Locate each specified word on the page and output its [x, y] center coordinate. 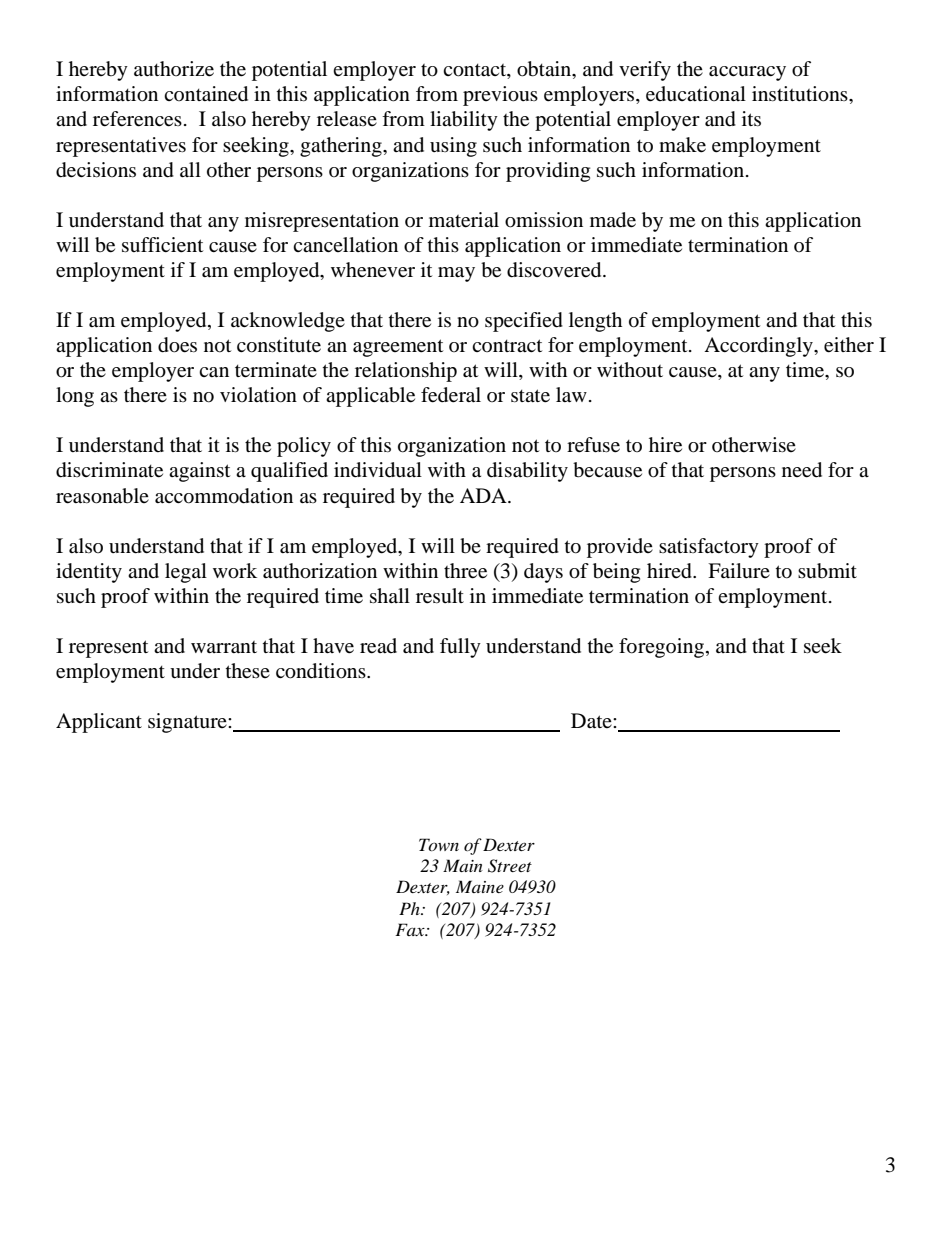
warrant [224, 647]
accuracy [747, 73]
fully [460, 648]
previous [500, 96]
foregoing [661, 648]
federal [451, 395]
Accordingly [759, 347]
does [177, 345]
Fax [411, 929]
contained [206, 94]
